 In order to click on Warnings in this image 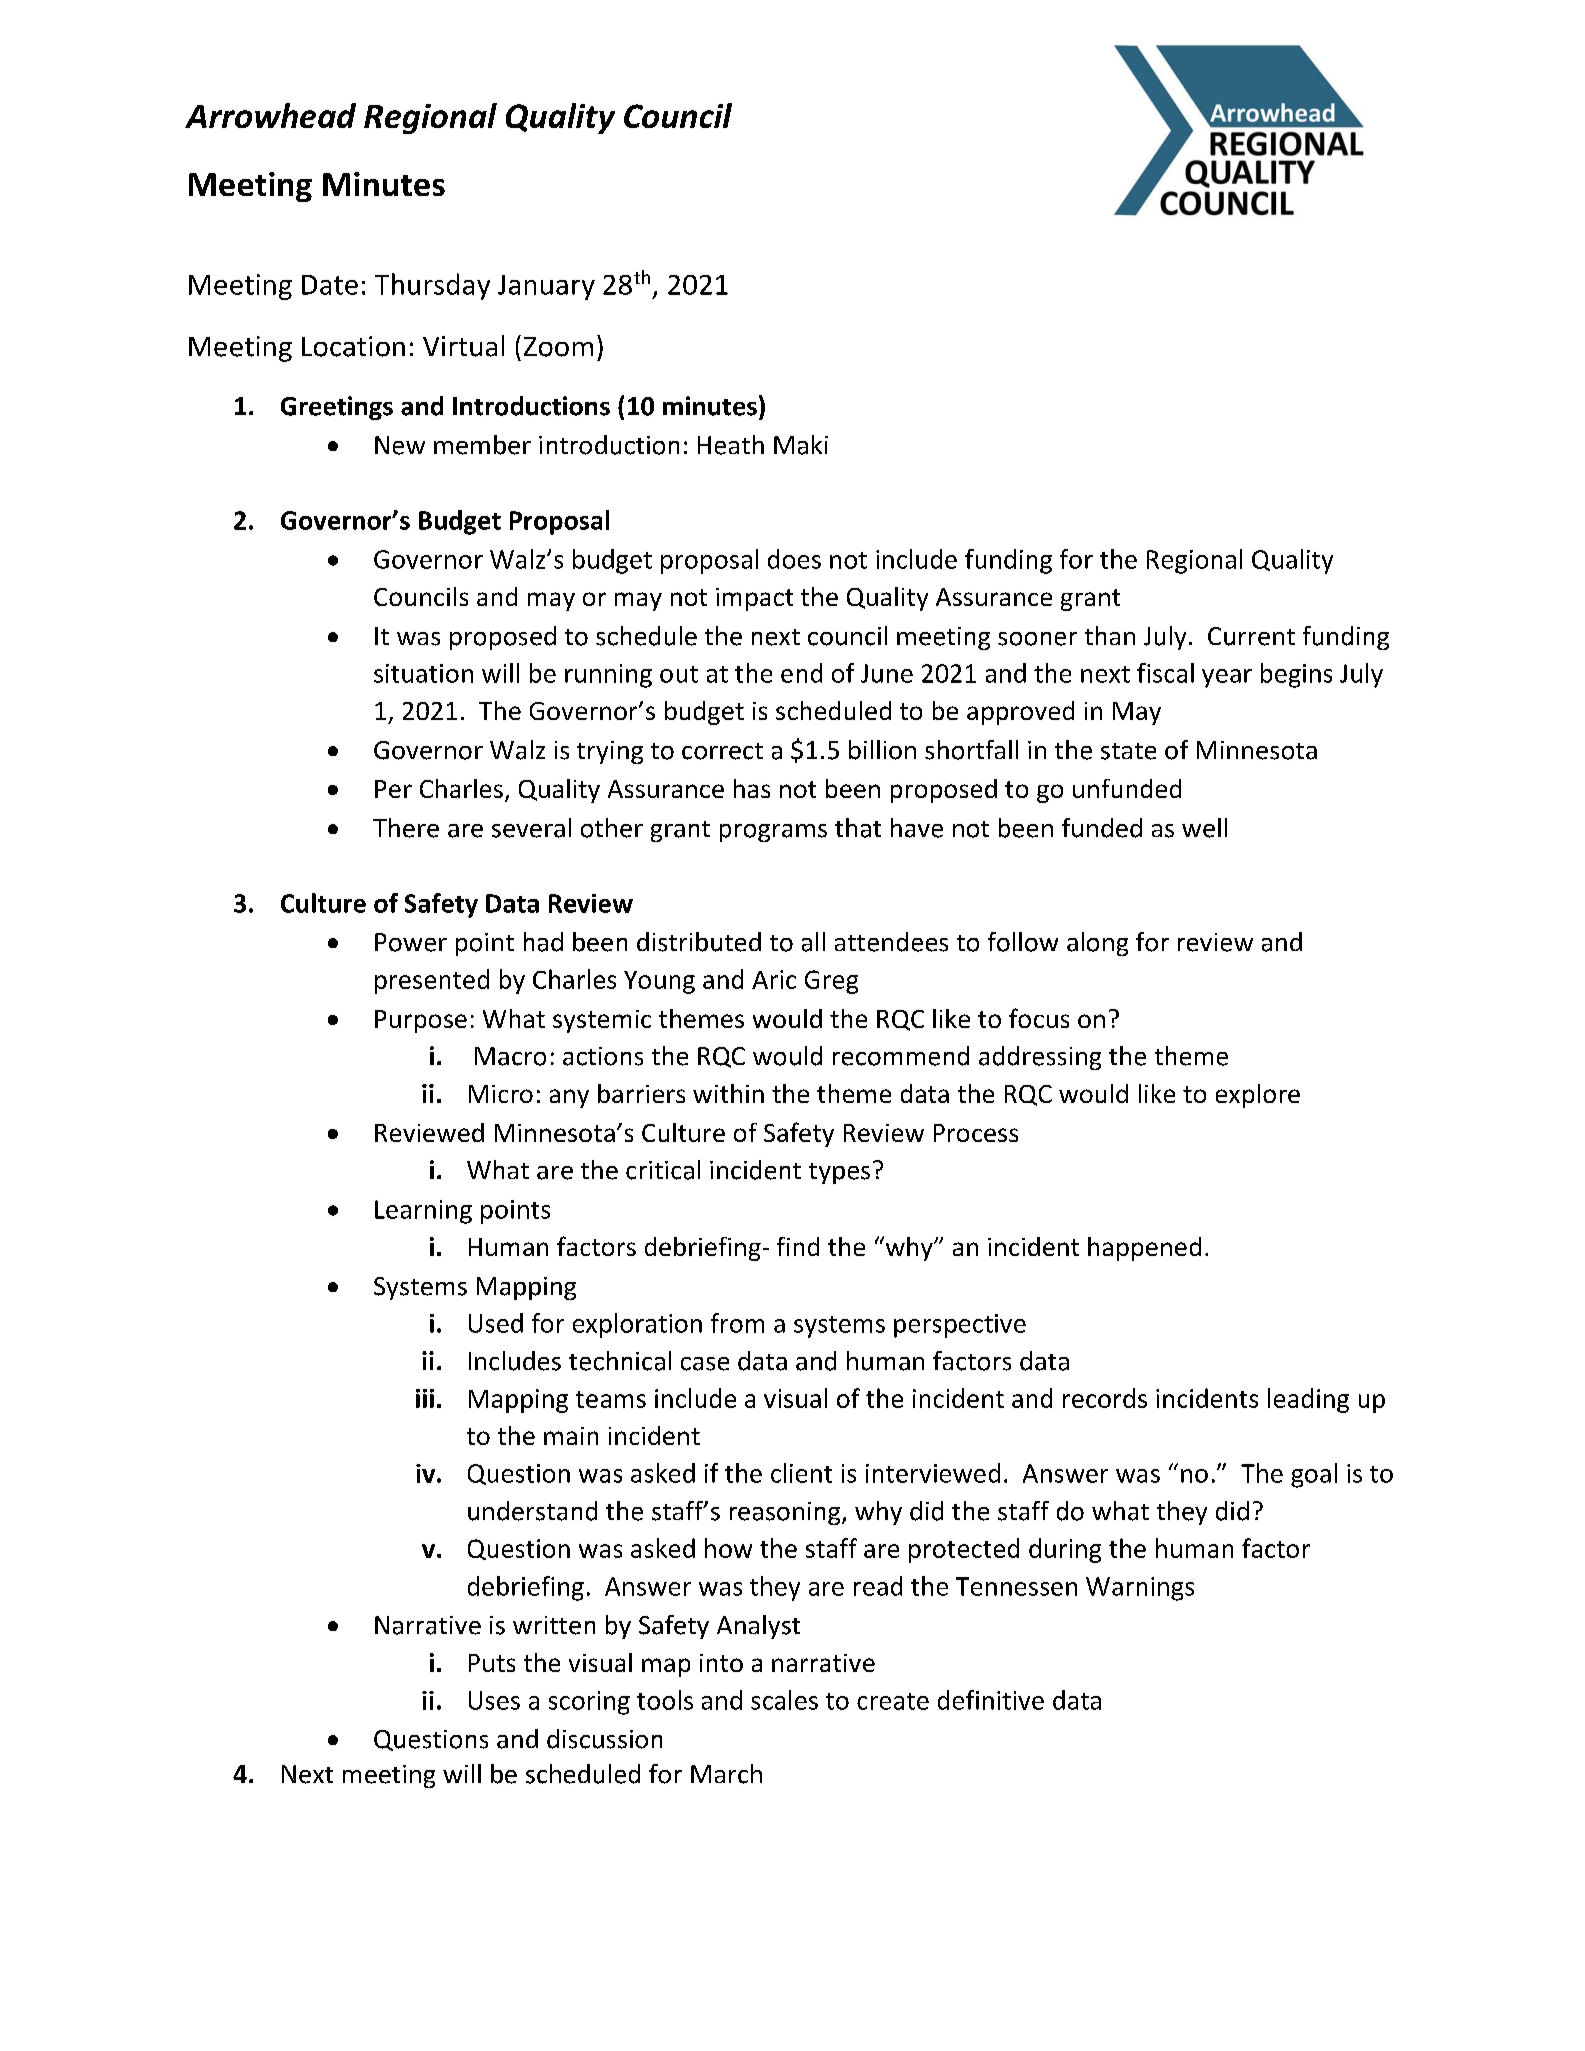, I will do `click(1140, 1589)`.
